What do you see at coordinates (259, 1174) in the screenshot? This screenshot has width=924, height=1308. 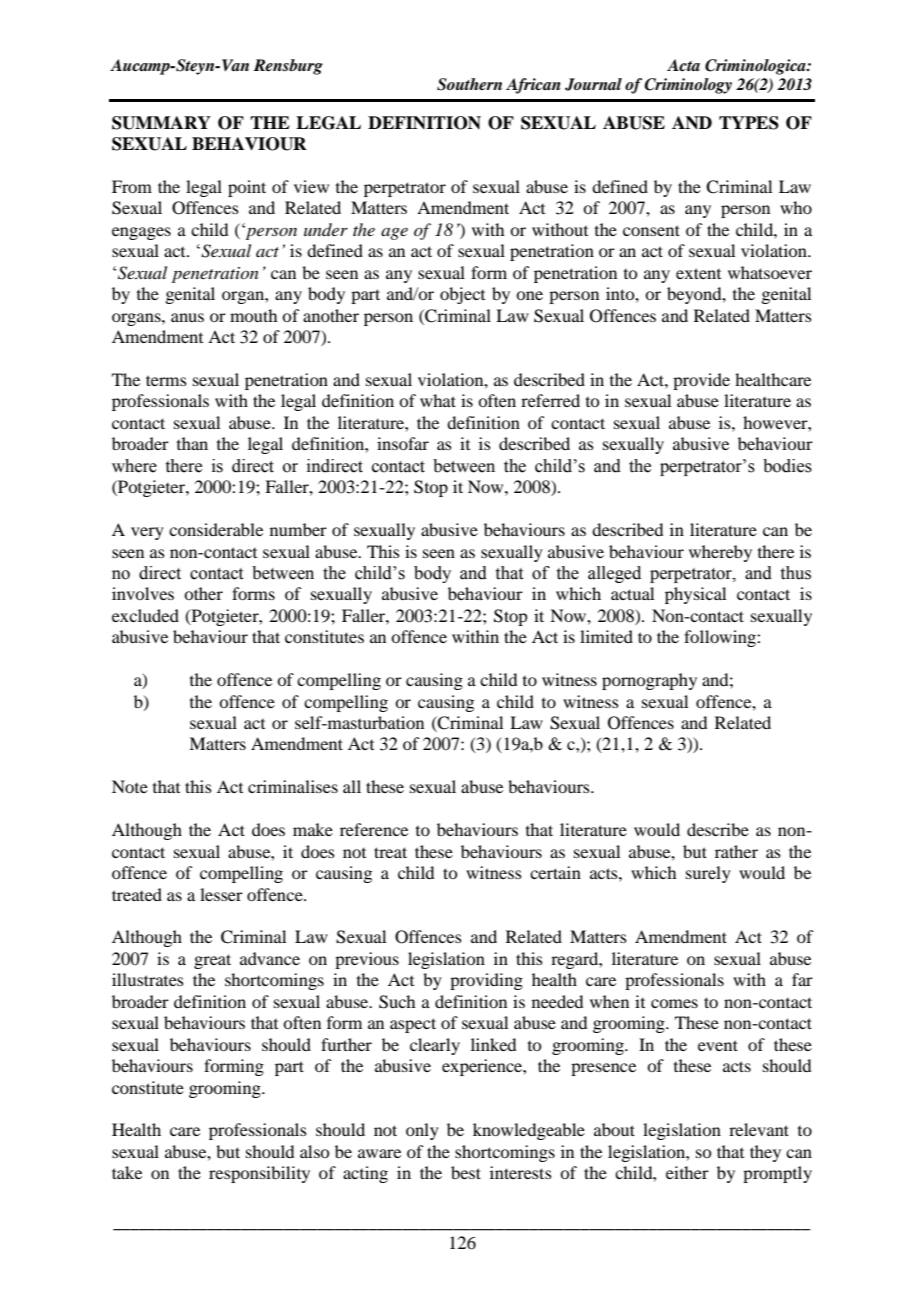 I see `responsibility` at bounding box center [259, 1174].
